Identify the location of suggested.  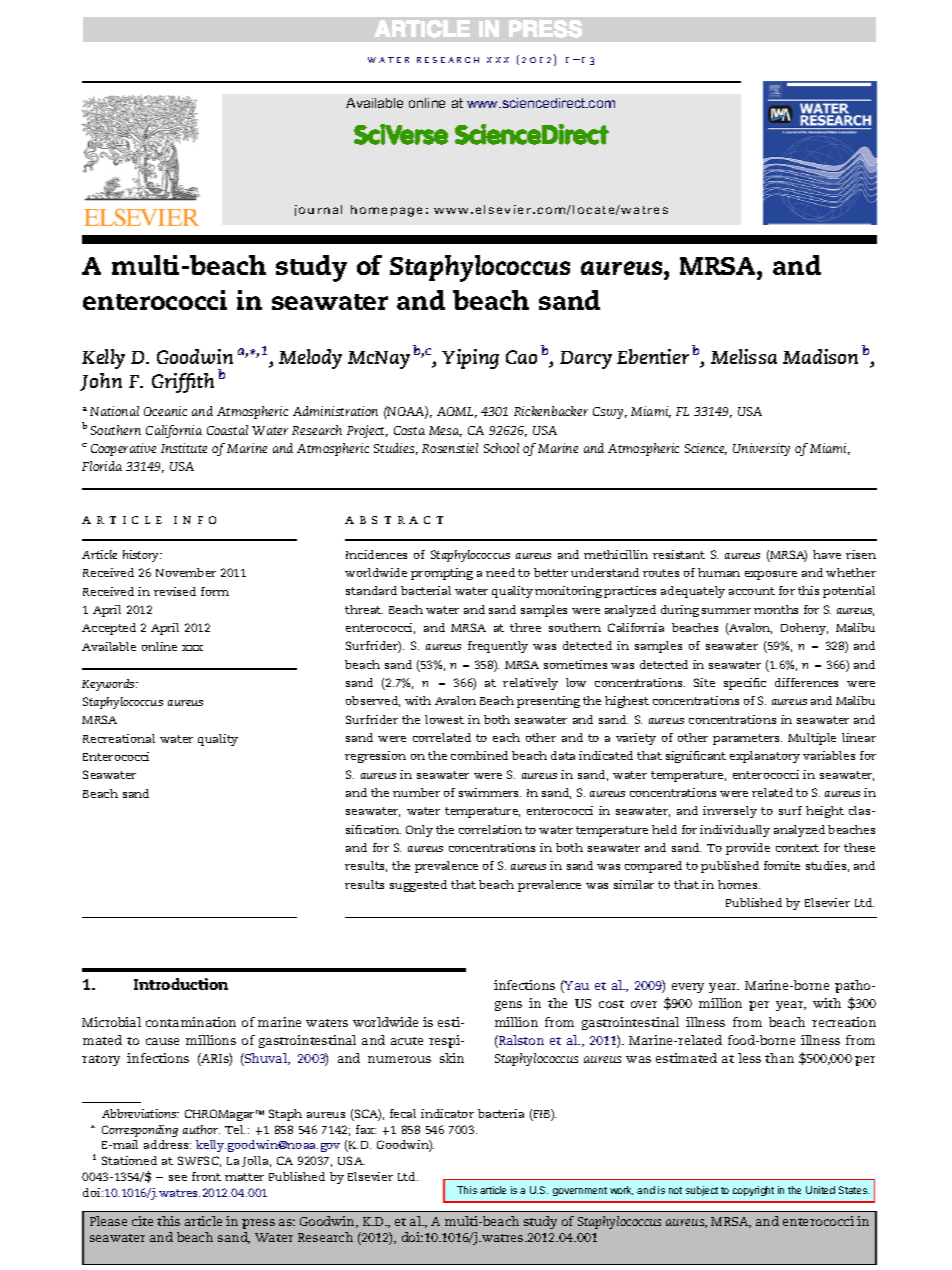
(418, 886).
